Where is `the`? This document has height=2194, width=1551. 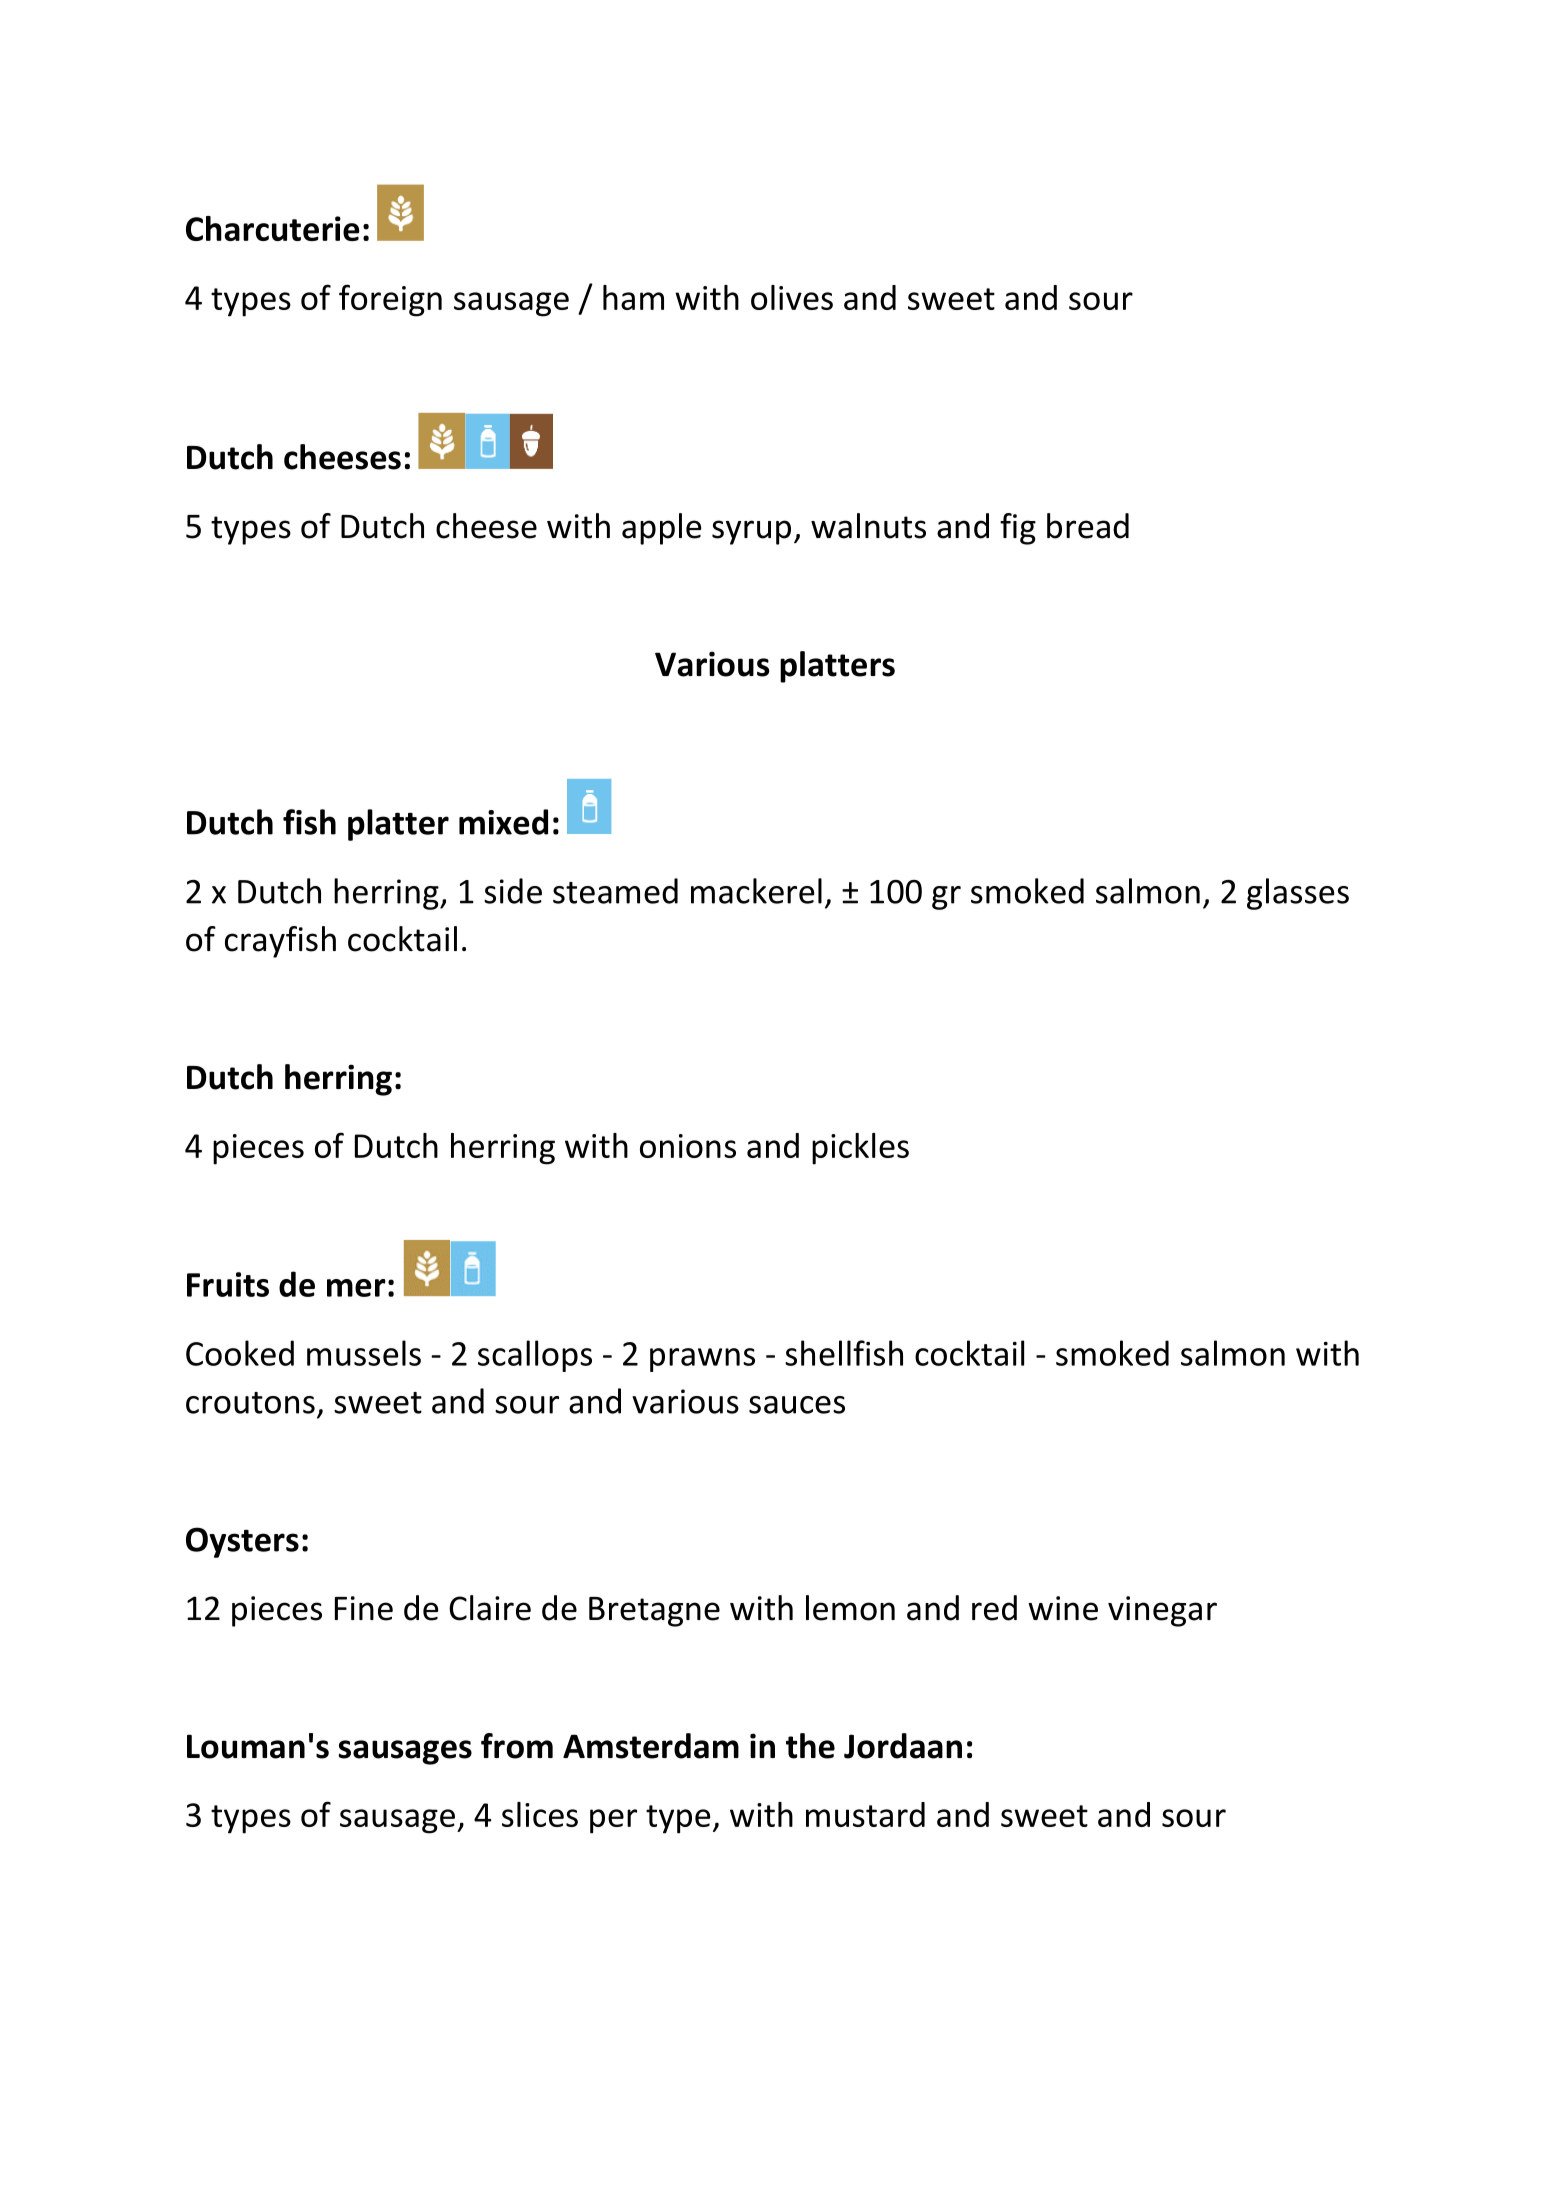 the is located at coordinates (810, 1746).
